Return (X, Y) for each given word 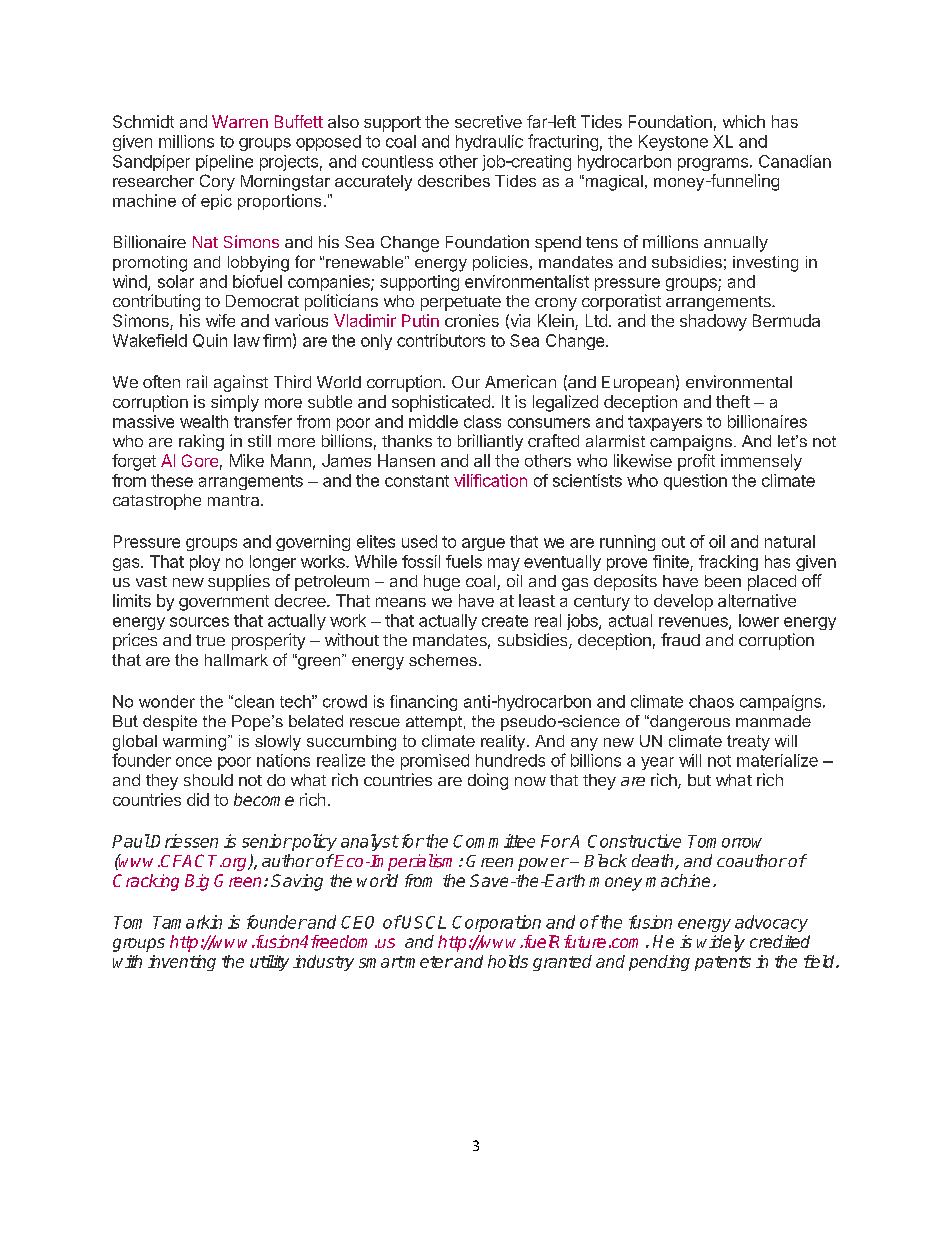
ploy (205, 563)
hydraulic (489, 143)
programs (713, 164)
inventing (182, 963)
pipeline (224, 163)
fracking (728, 563)
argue (483, 544)
